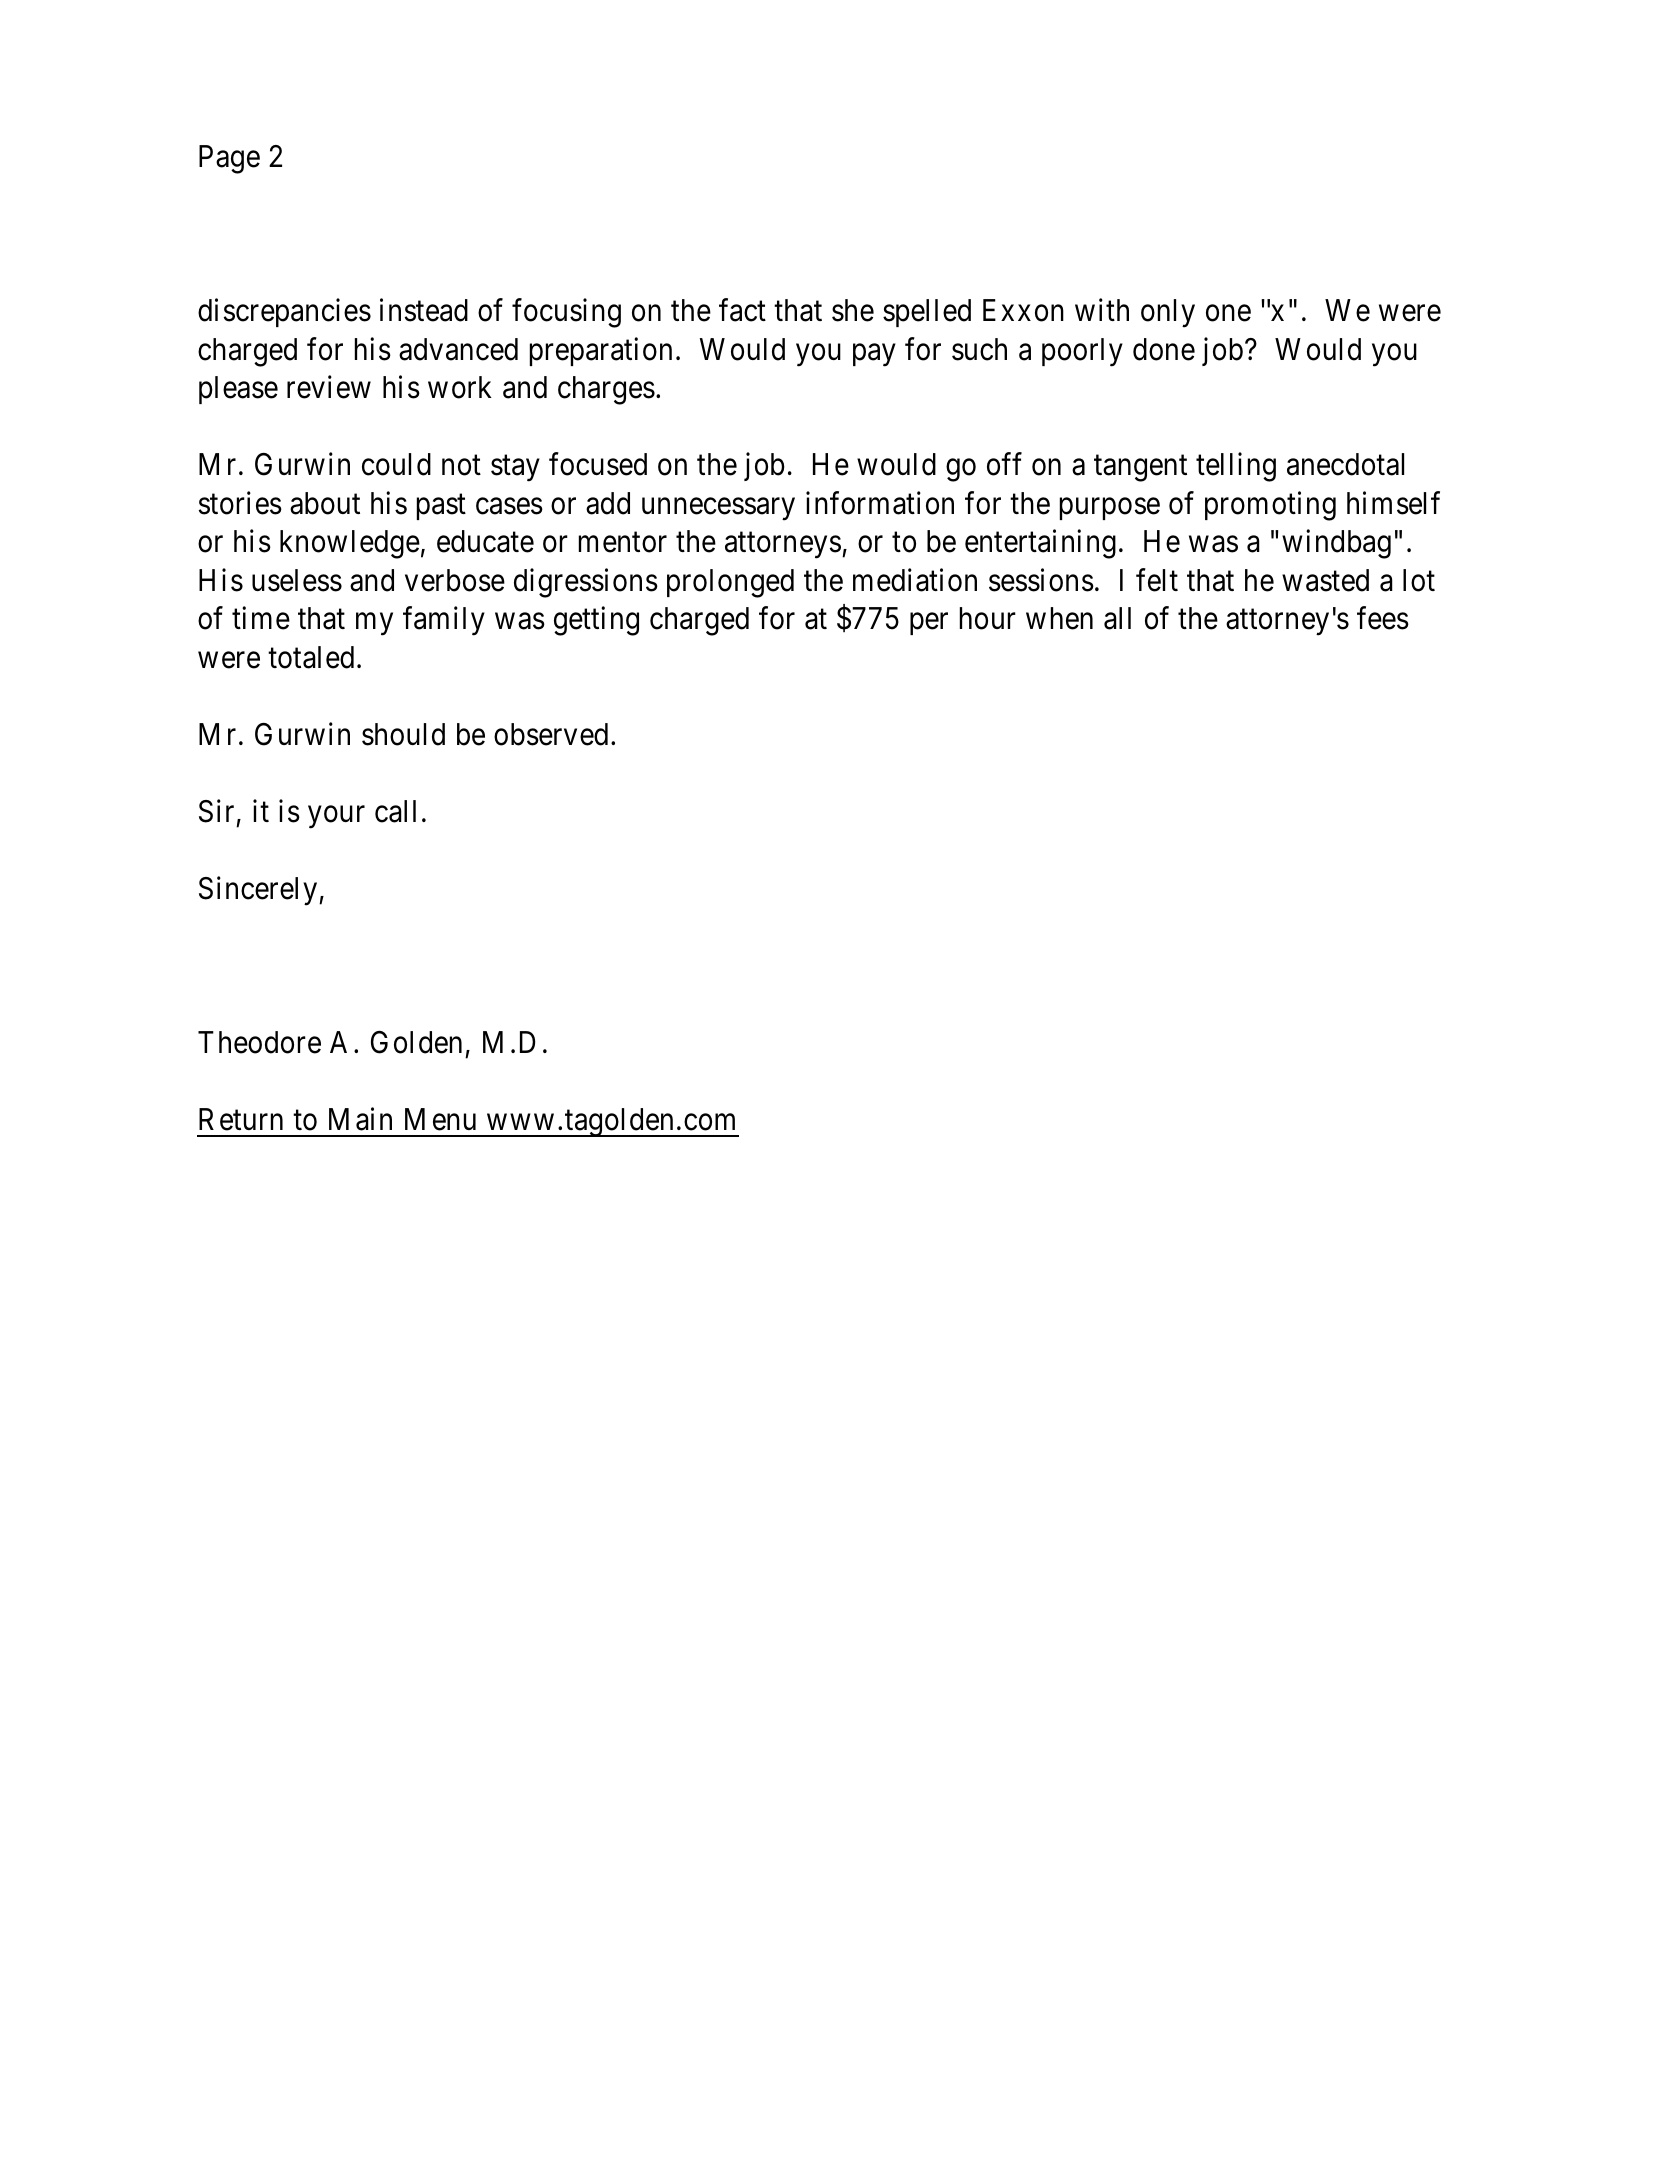 The width and height of the document is (1678, 2172). Describe the element at coordinates (929, 624) in the document. I see `per` at that location.
